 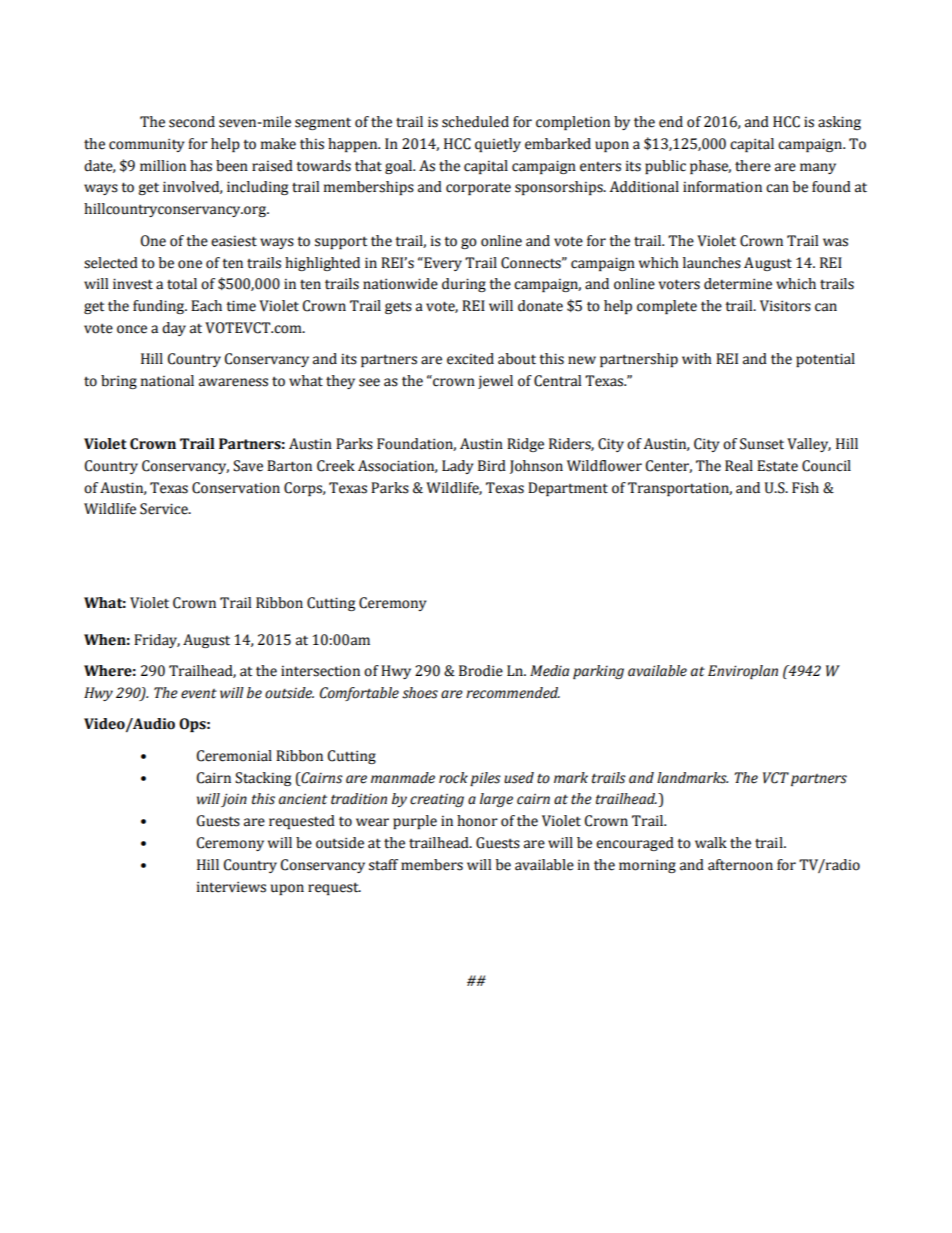 What do you see at coordinates (753, 166) in the document?
I see `there` at bounding box center [753, 166].
